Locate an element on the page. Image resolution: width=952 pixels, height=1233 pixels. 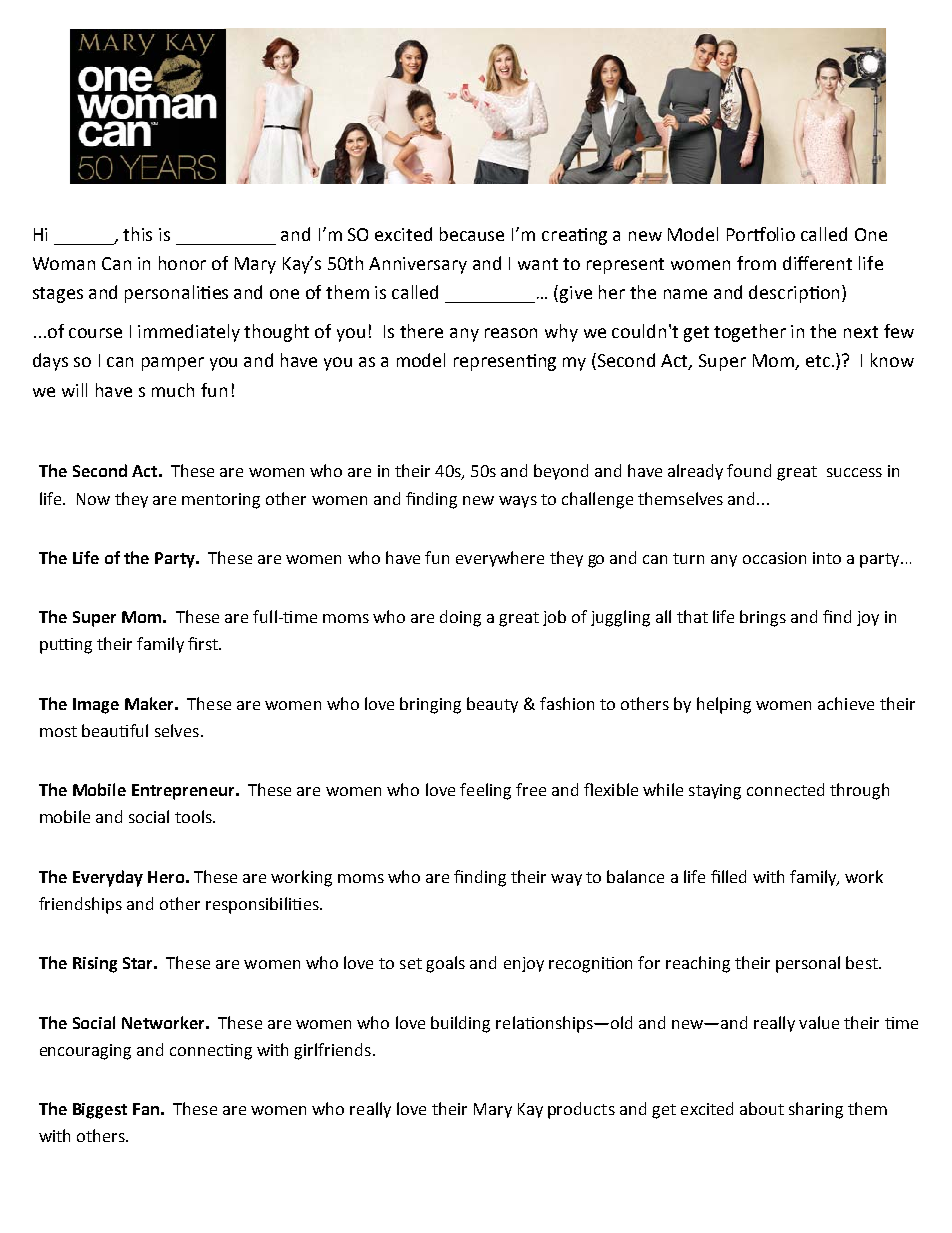
first is located at coordinates (204, 643).
